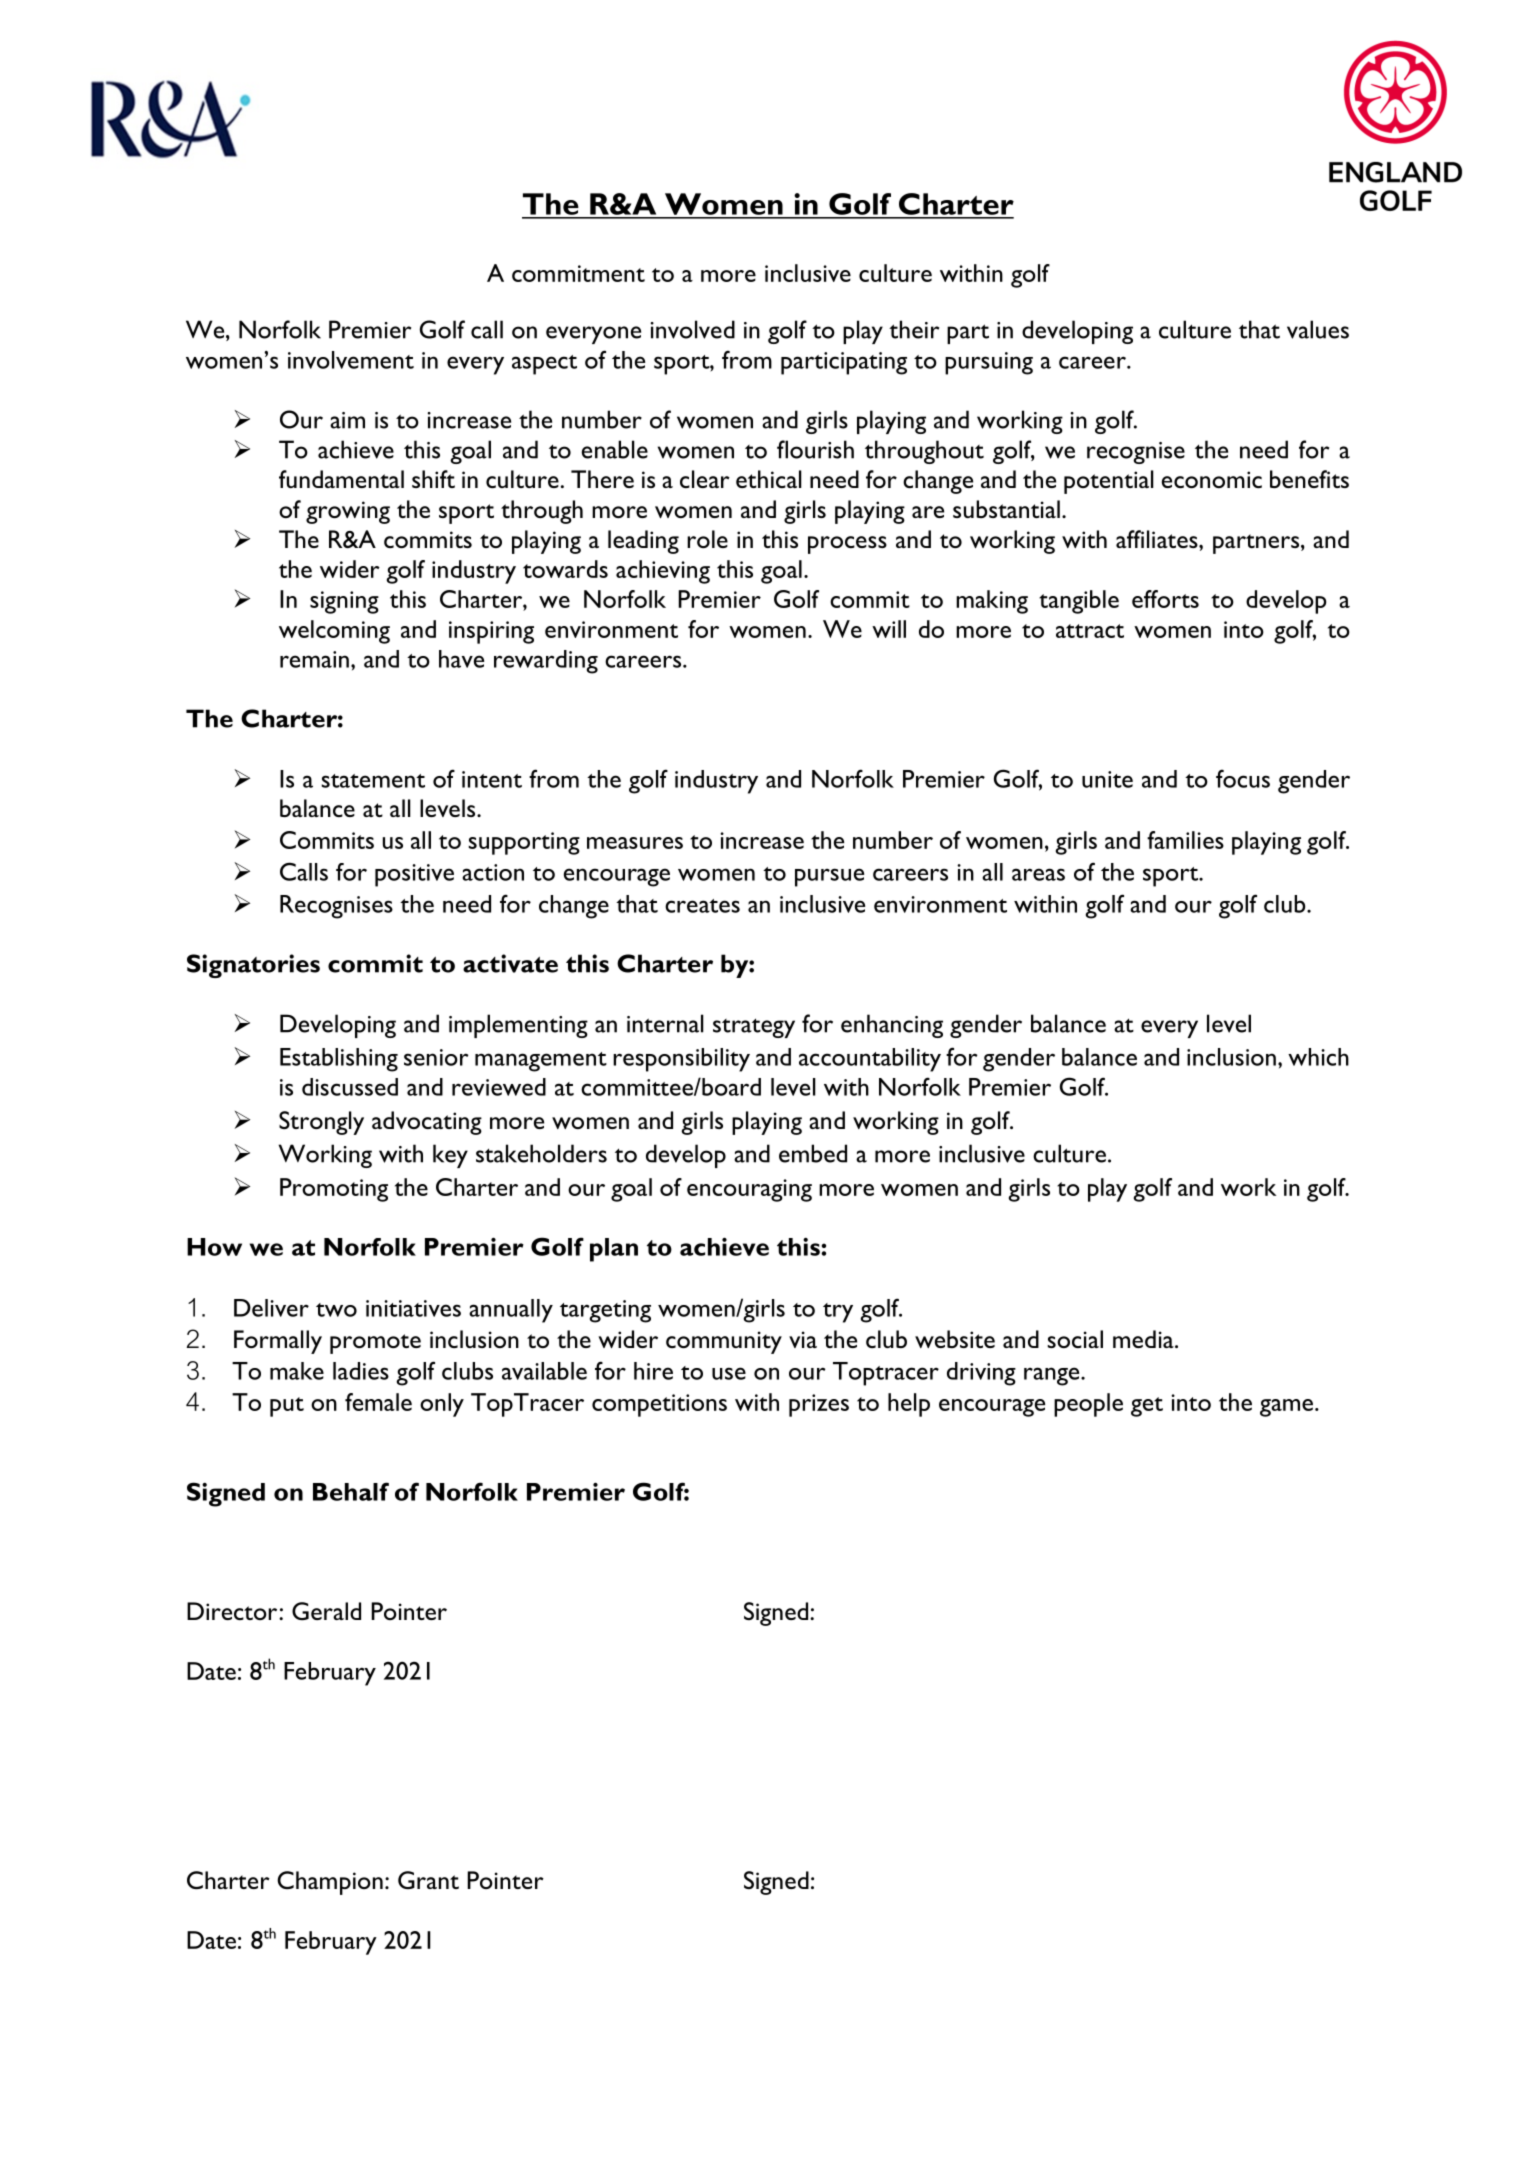 The height and width of the document is (2172, 1536). What do you see at coordinates (428, 1880) in the document?
I see `Grant` at bounding box center [428, 1880].
